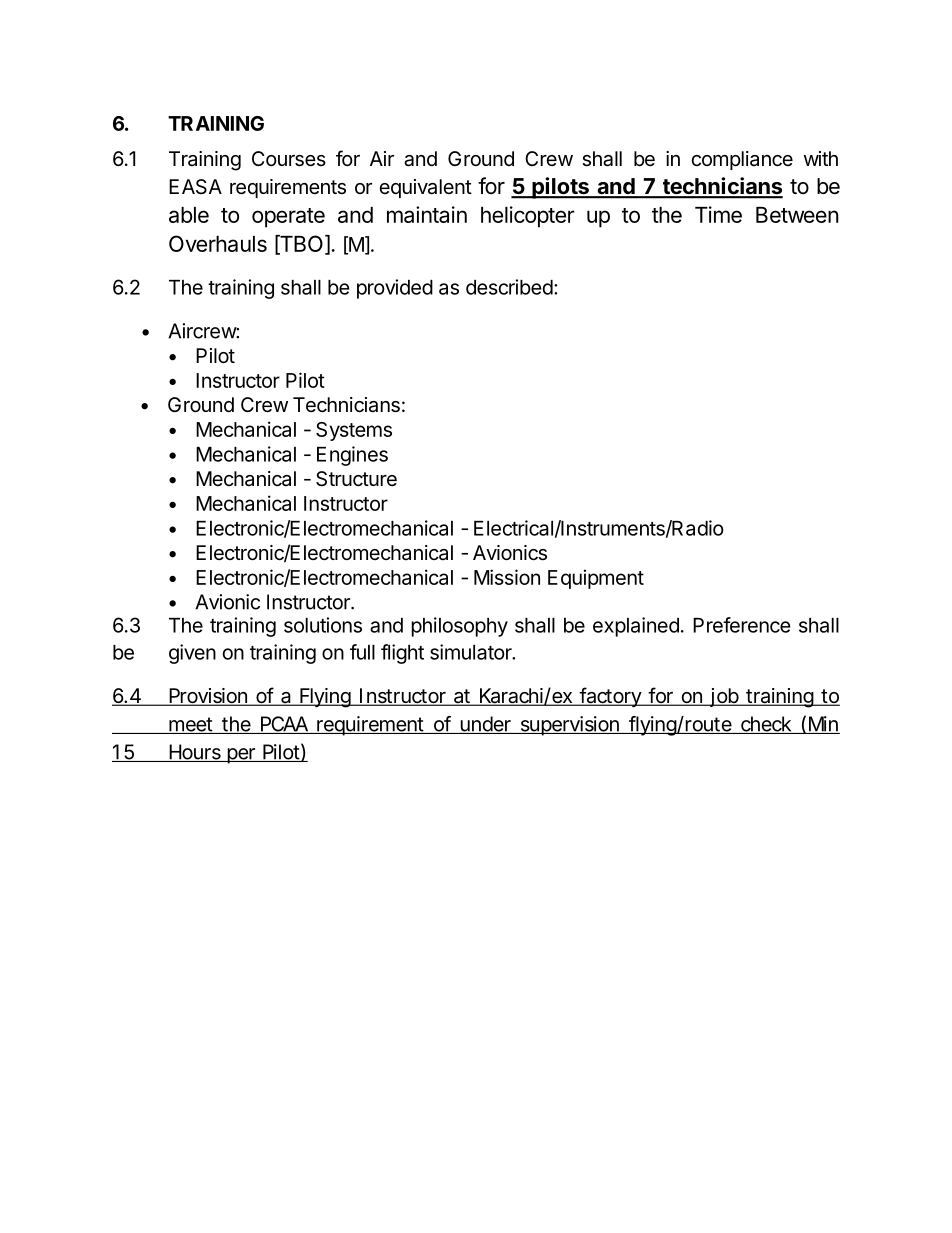 This page has height=1233, width=952. I want to click on Time, so click(718, 214).
